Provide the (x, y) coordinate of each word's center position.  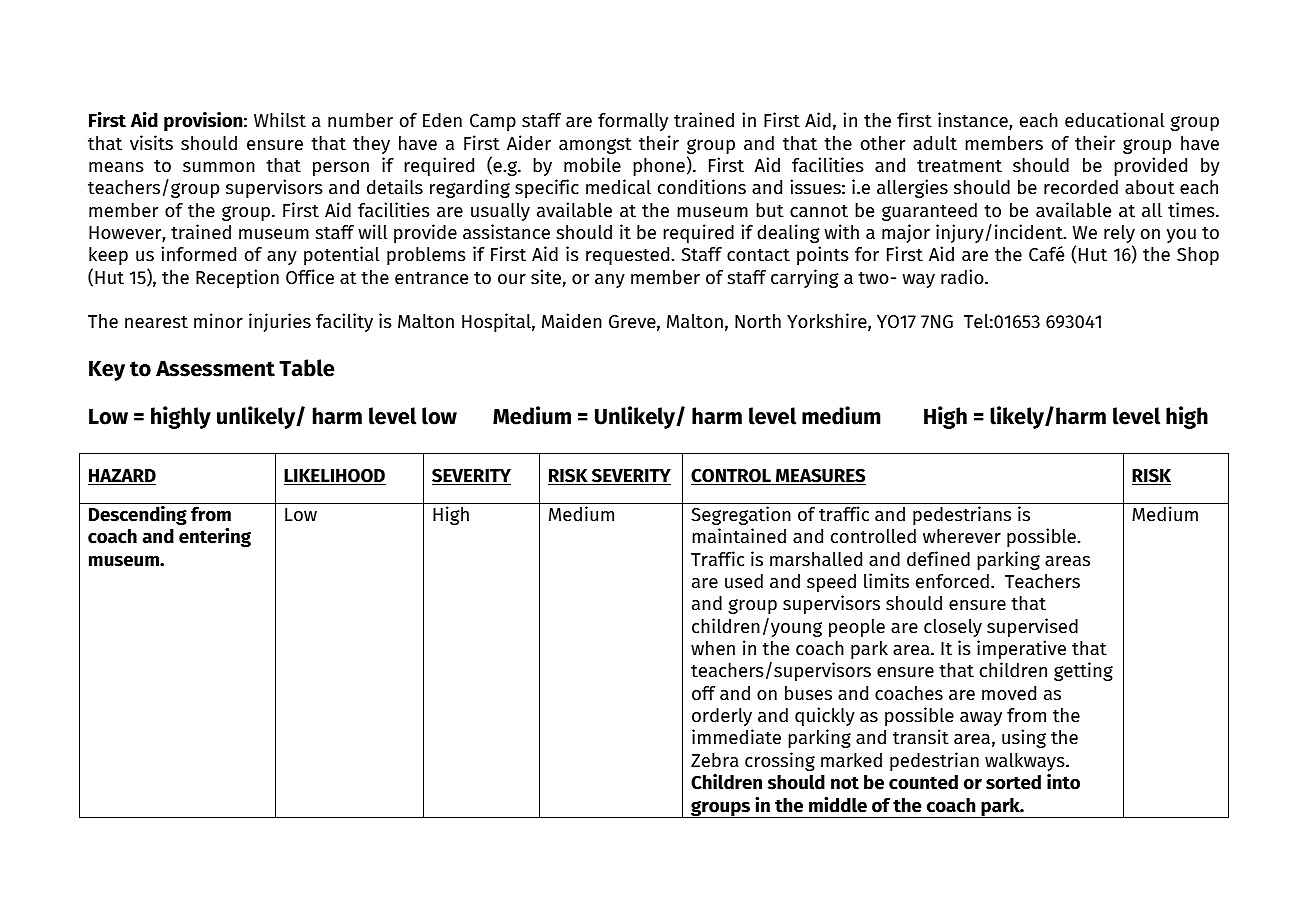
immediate (736, 737)
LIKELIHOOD (335, 477)
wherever (962, 536)
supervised (1032, 627)
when (713, 648)
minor (218, 321)
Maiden (572, 321)
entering (215, 537)
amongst (595, 146)
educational (1114, 120)
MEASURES (820, 476)
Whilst (280, 120)
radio (963, 277)
